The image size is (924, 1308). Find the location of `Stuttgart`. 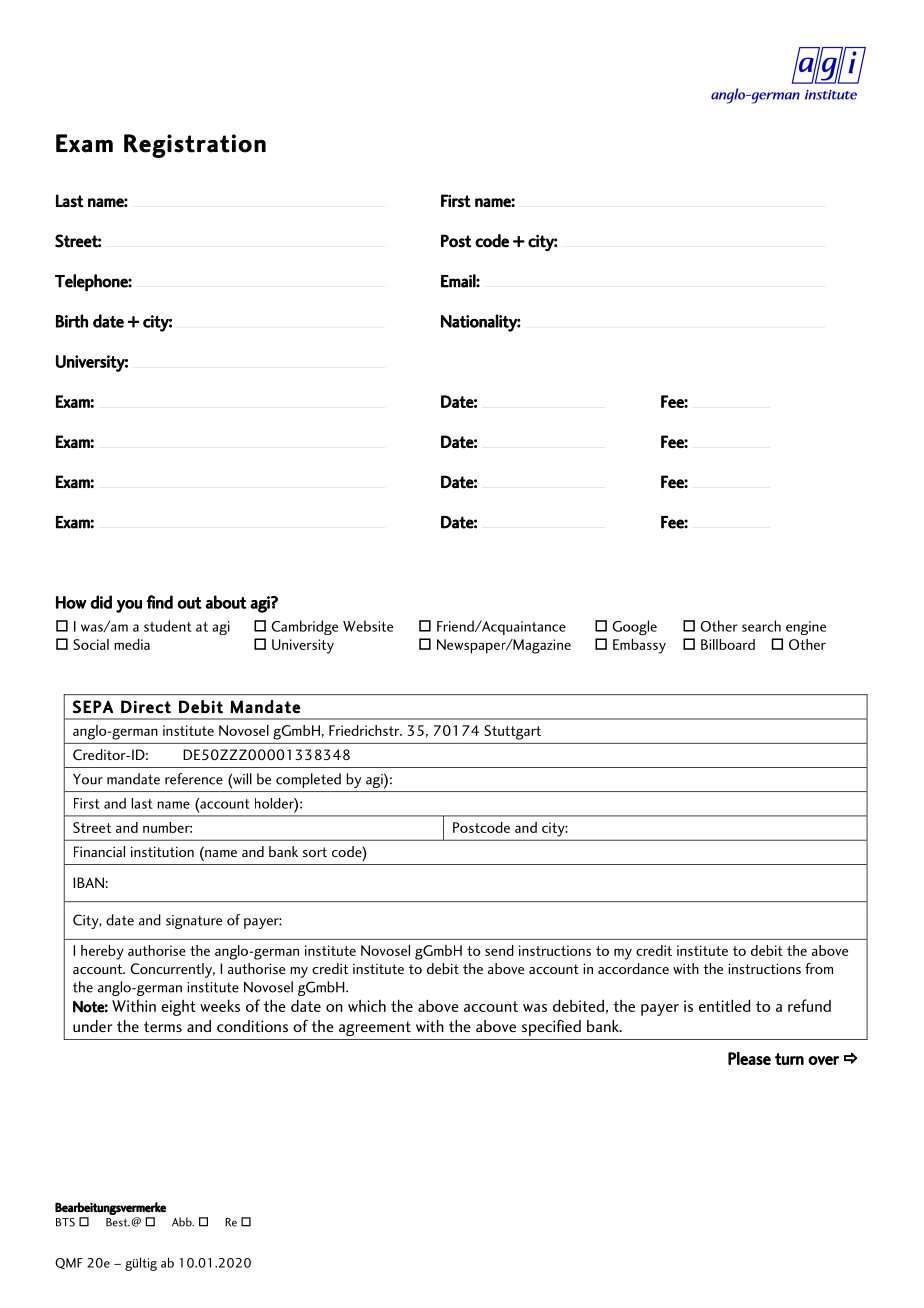

Stuttgart is located at coordinates (513, 732).
